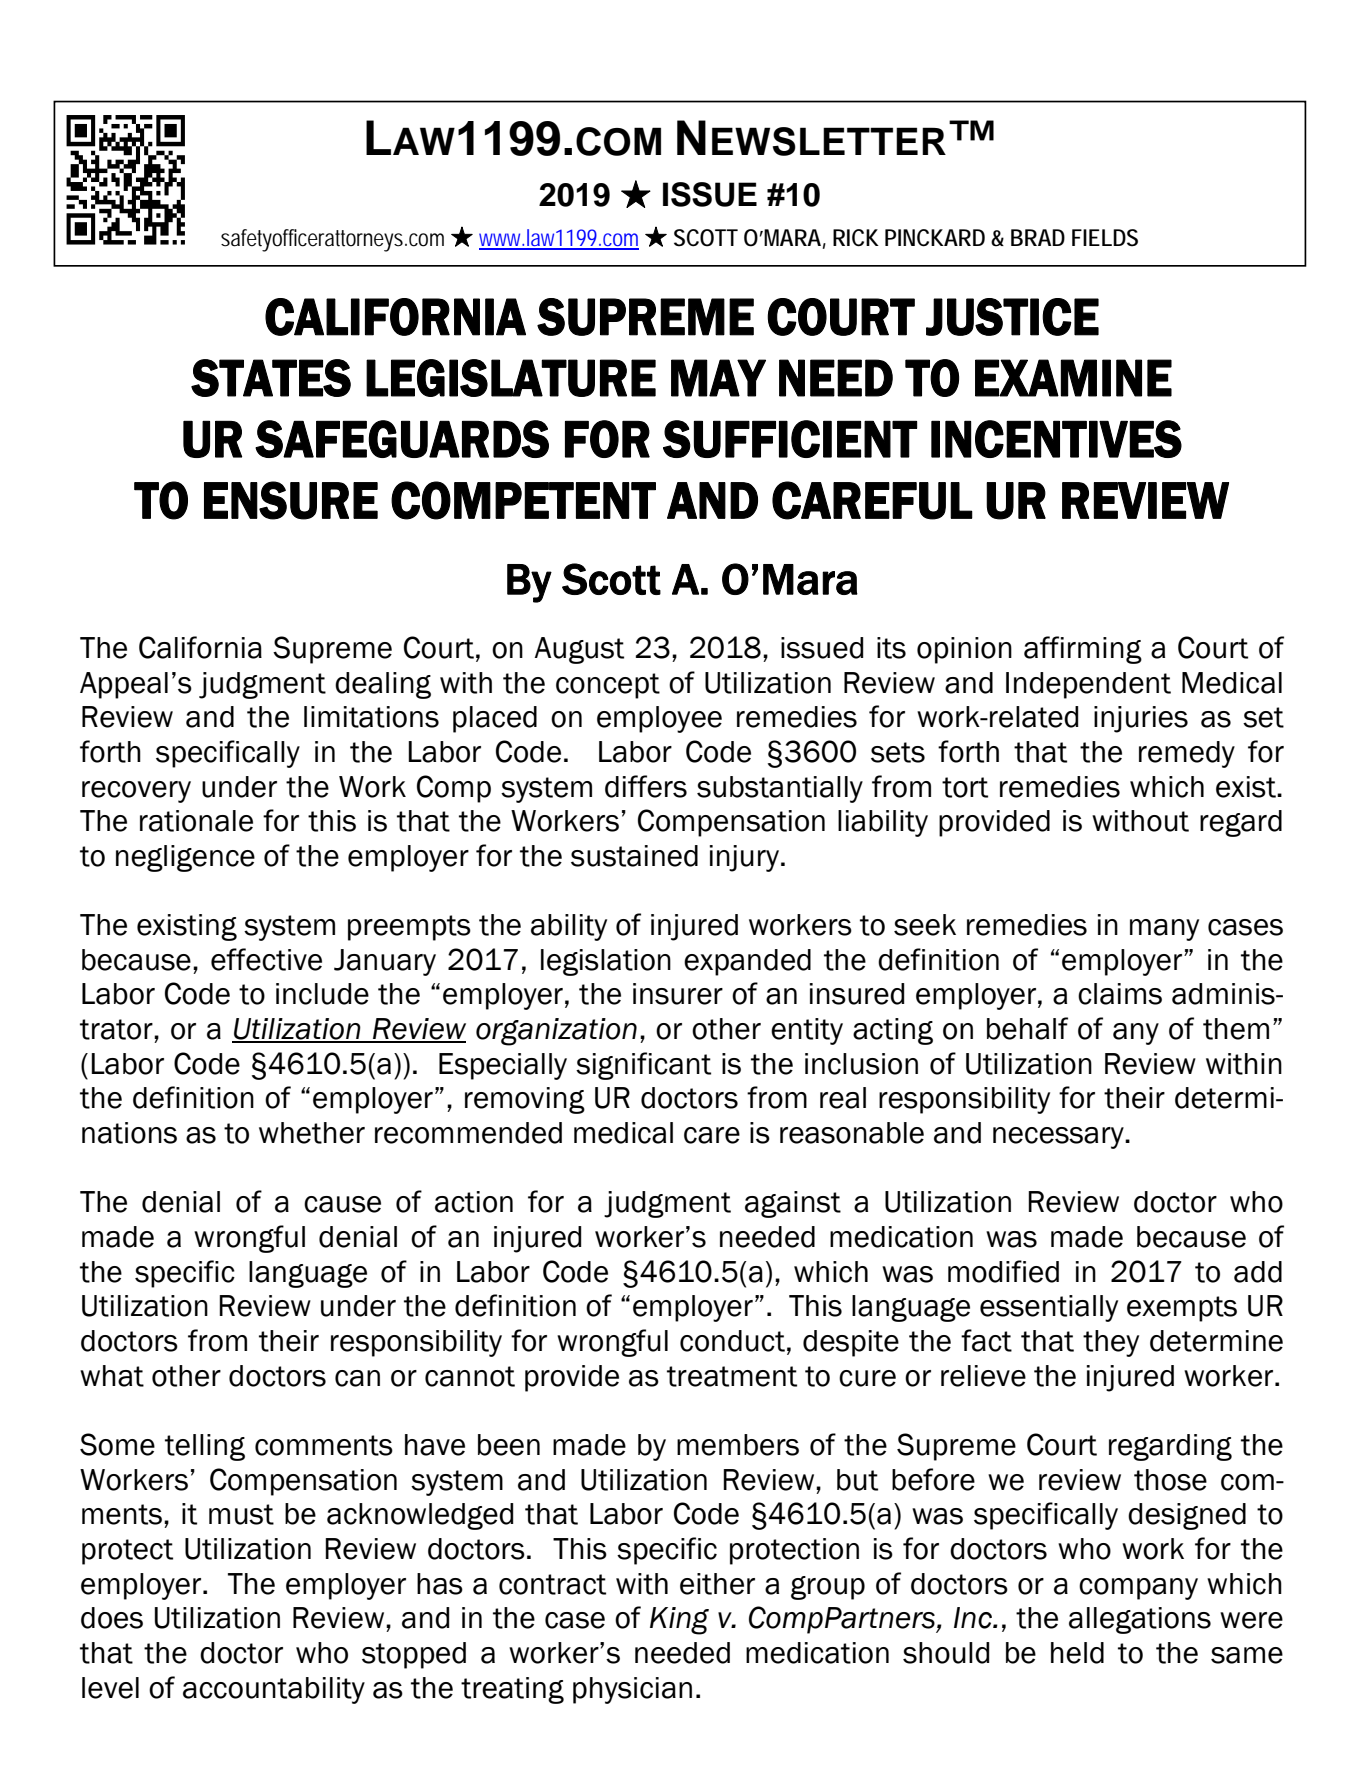 The height and width of the screenshot is (1766, 1364). I want to click on STATES, so click(271, 378).
